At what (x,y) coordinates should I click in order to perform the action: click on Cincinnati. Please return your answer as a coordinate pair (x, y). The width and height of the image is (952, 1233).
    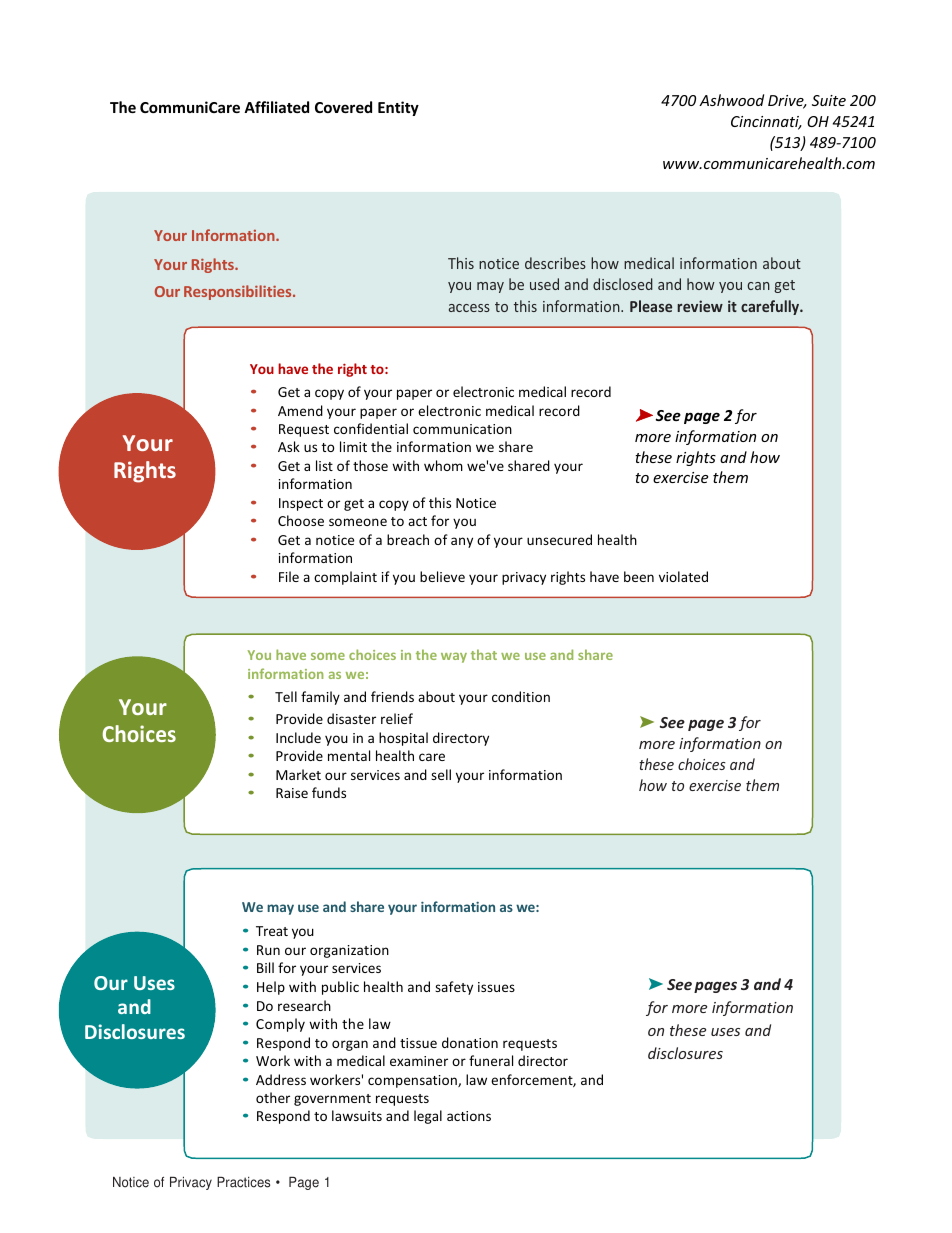
    Looking at the image, I should click on (766, 123).
